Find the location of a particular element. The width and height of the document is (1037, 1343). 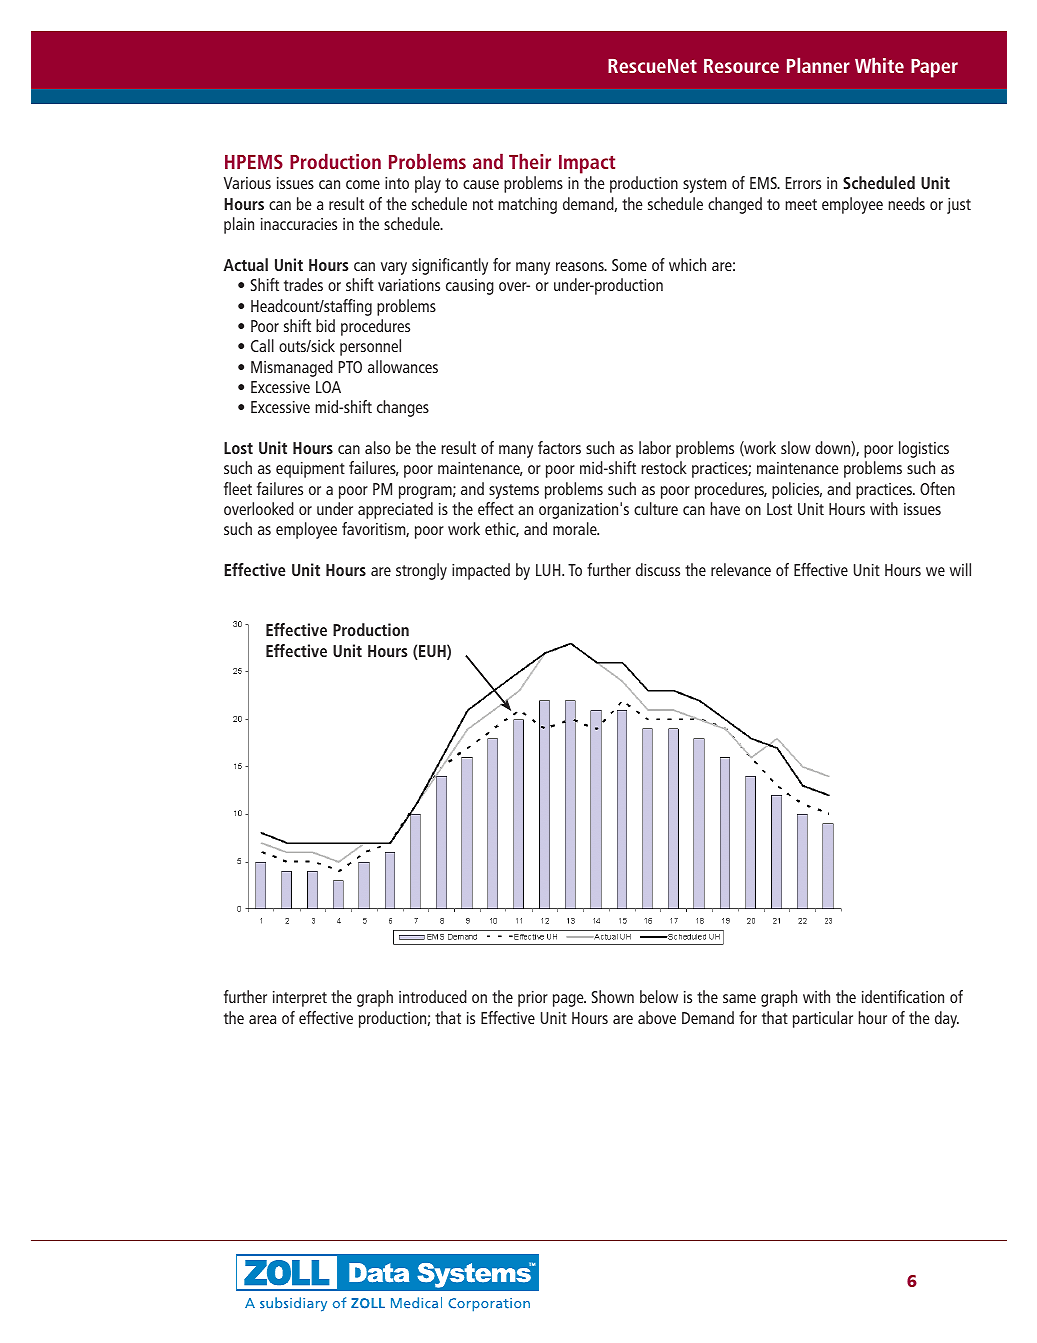

interpret is located at coordinates (300, 999).
